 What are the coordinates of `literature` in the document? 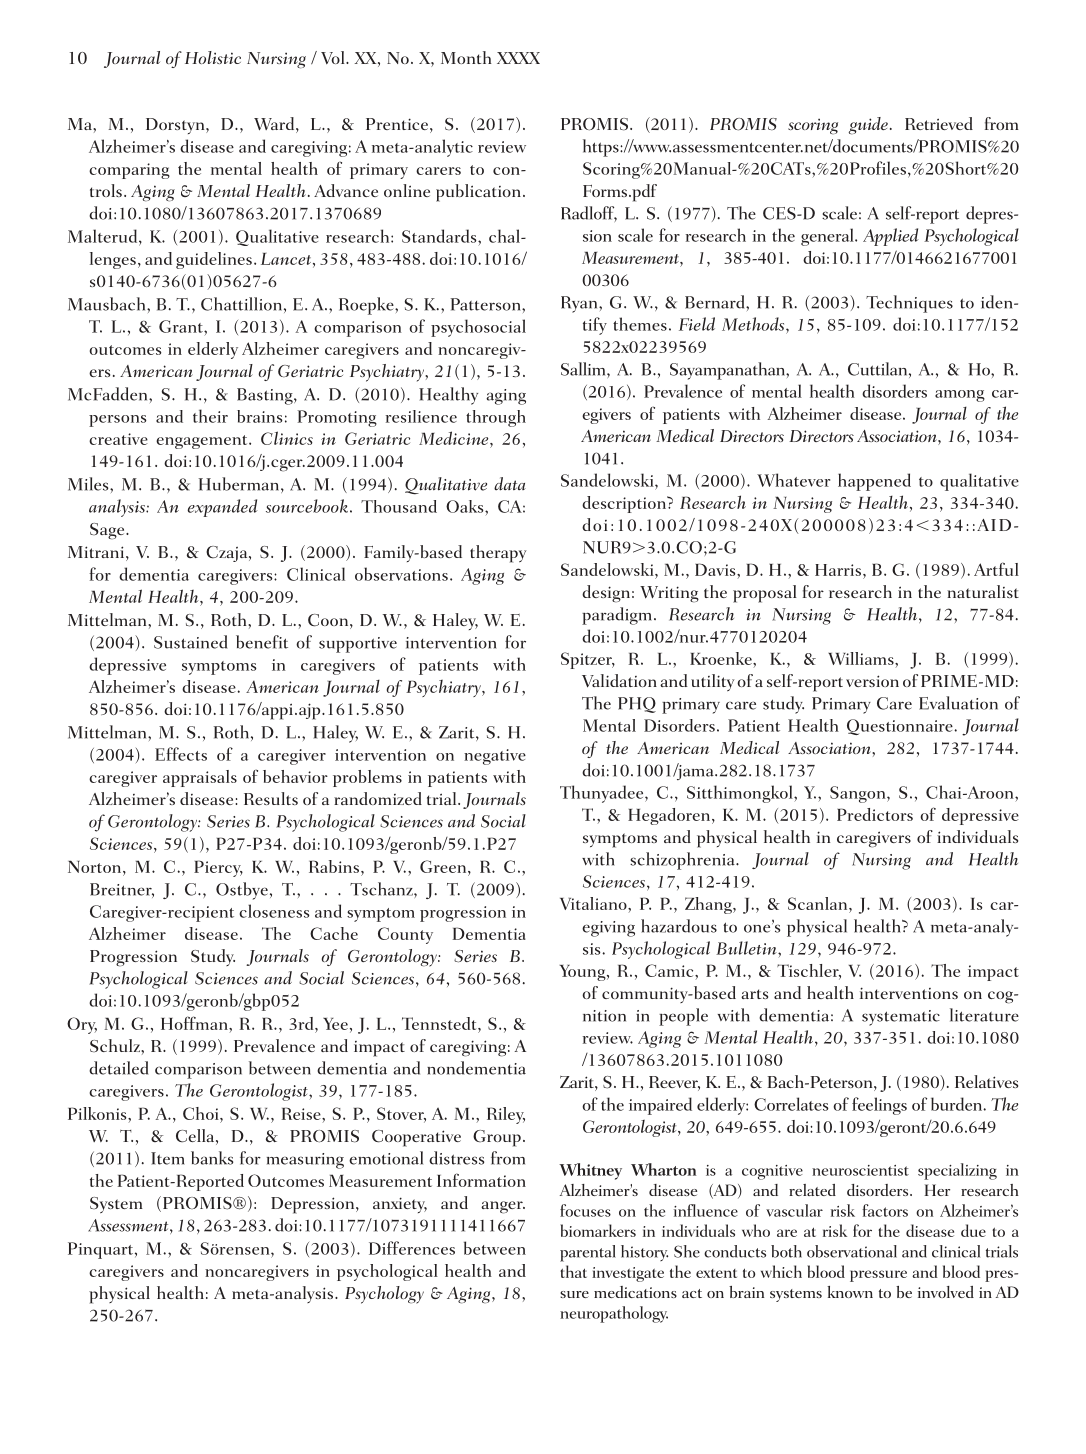 It's located at (984, 1015).
